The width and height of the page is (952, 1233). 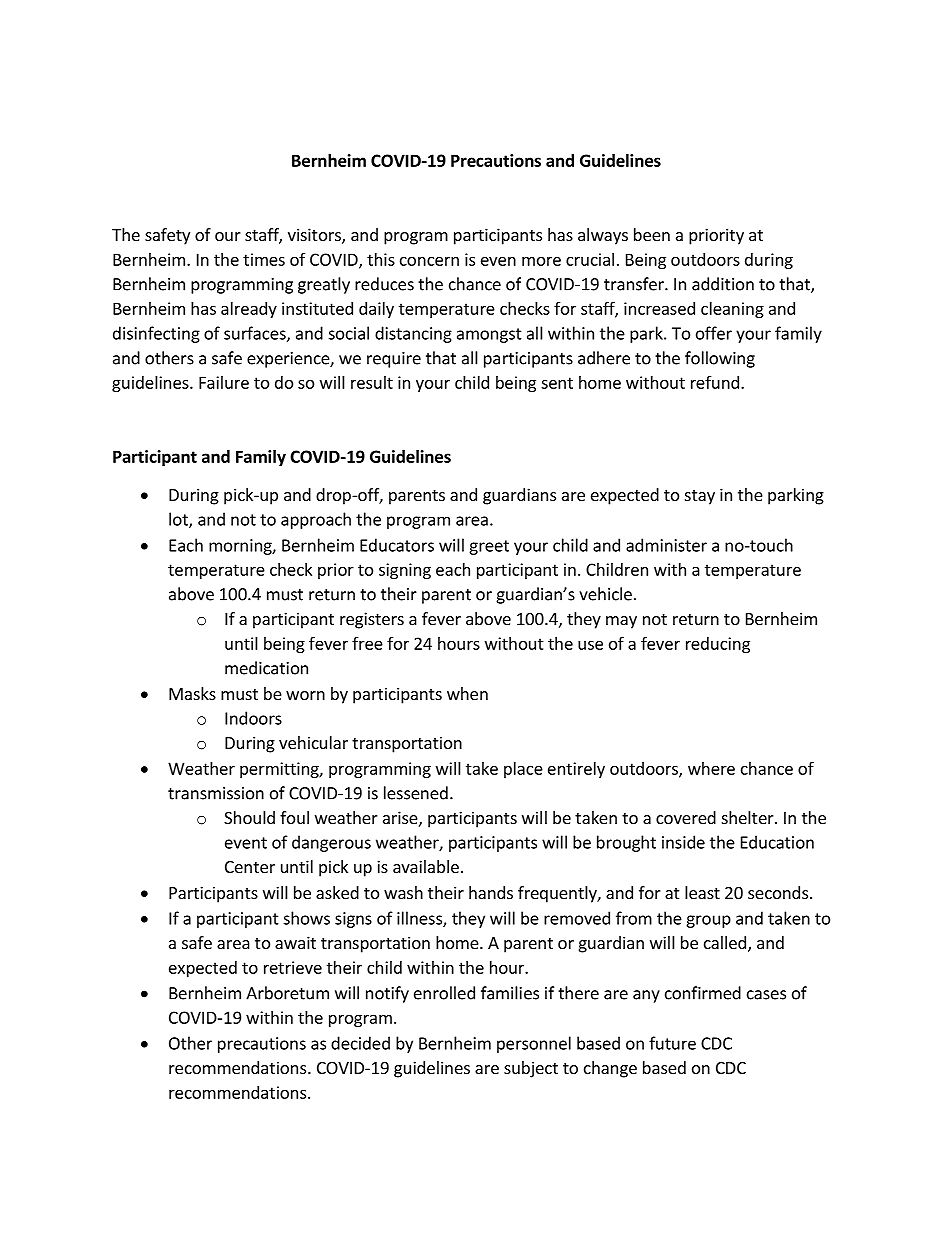 I want to click on Center, so click(x=250, y=867).
